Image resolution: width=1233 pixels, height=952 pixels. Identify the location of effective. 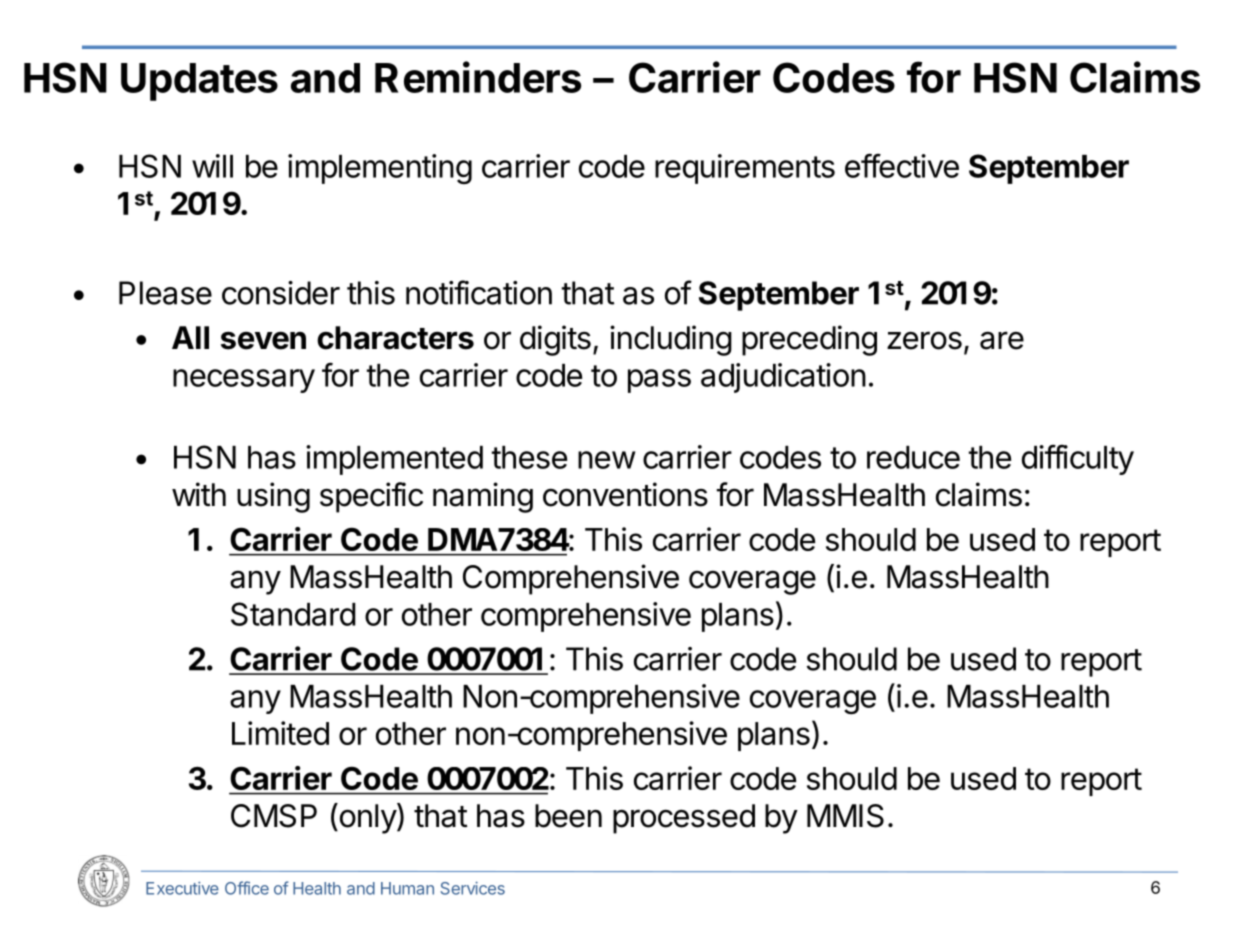
(902, 165).
